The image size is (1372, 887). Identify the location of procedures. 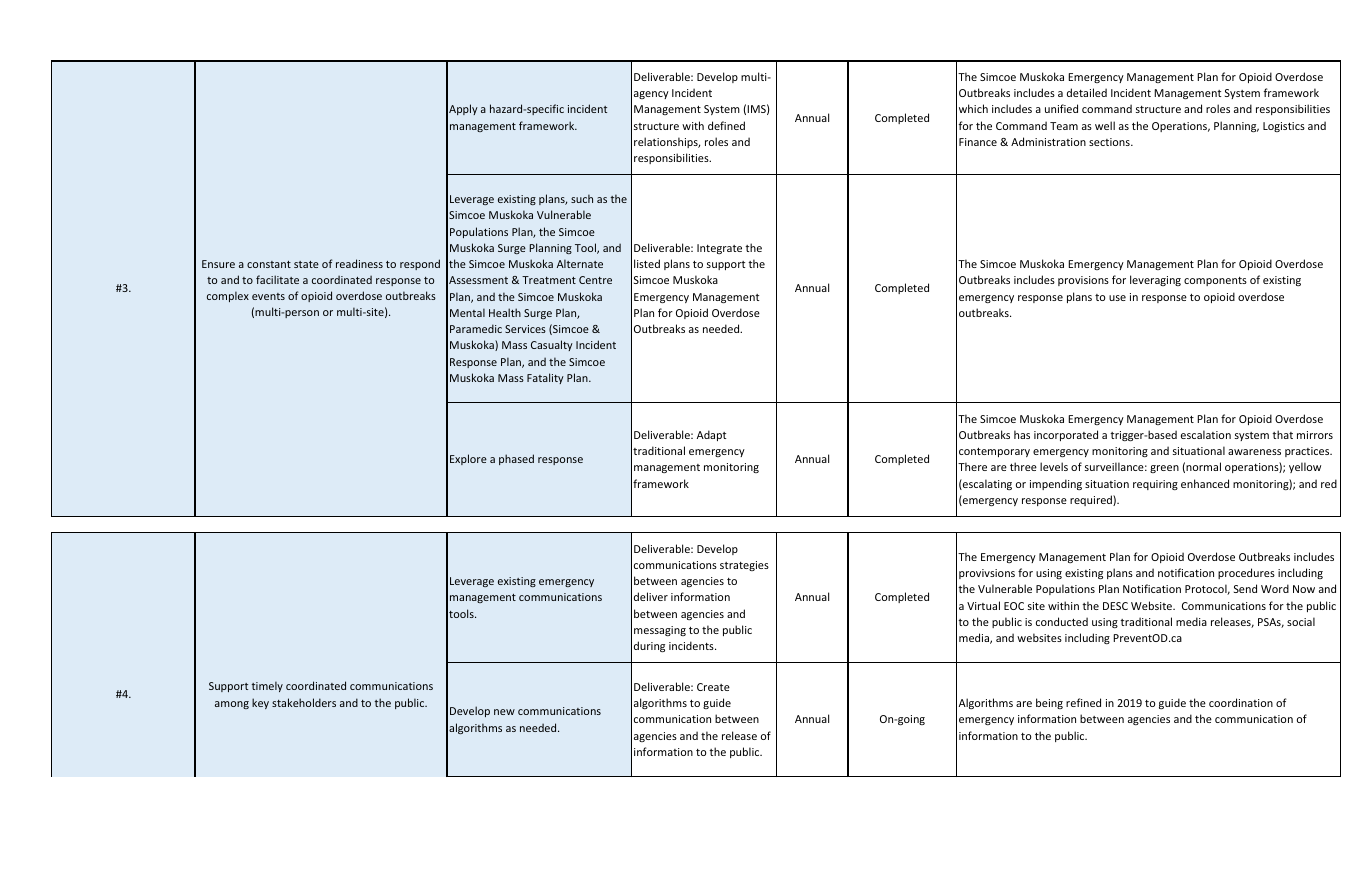
(1246, 573).
